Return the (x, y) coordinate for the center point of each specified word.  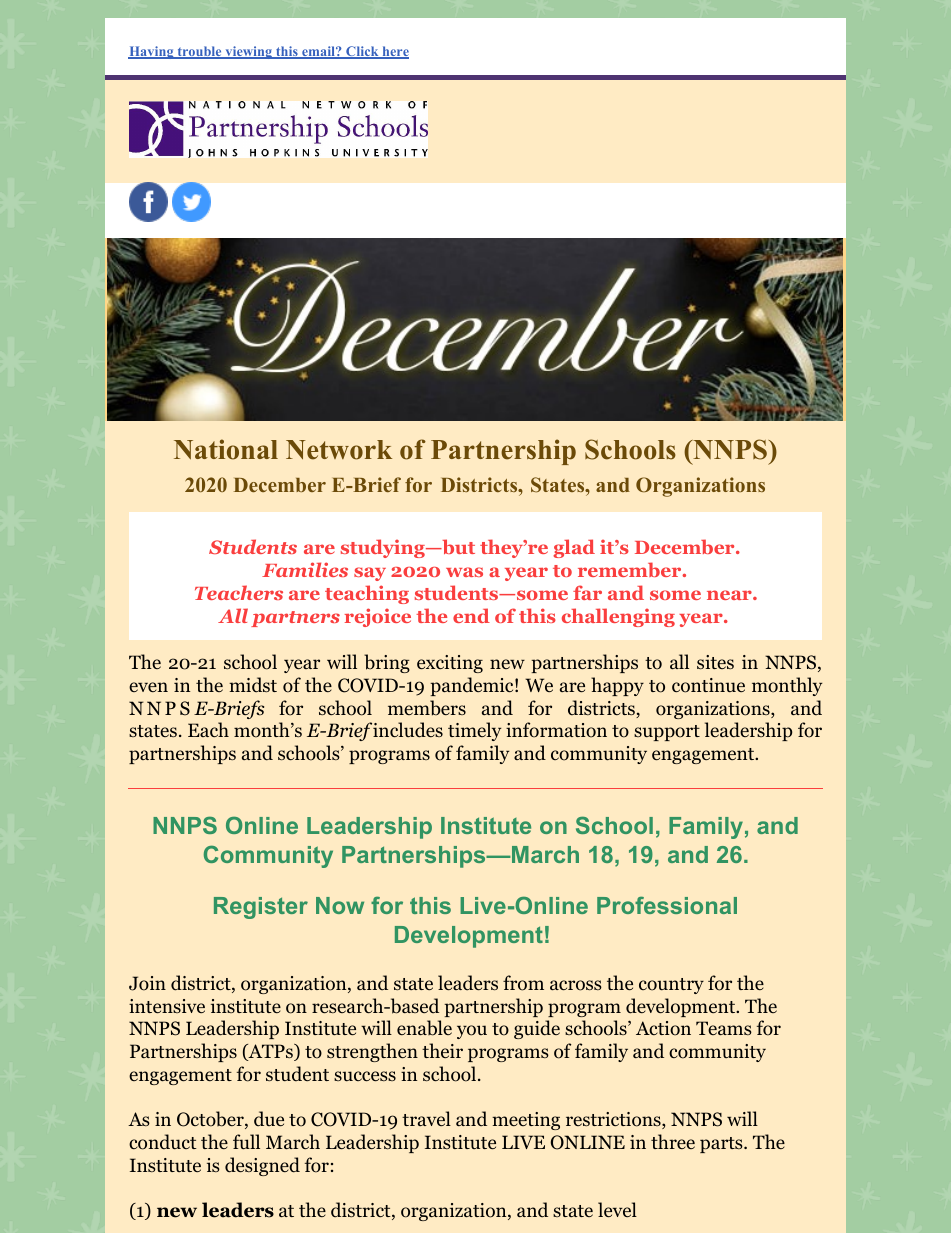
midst (253, 685)
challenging (618, 617)
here (394, 52)
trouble (199, 52)
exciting (450, 664)
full (246, 1141)
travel (426, 1118)
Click (362, 52)
